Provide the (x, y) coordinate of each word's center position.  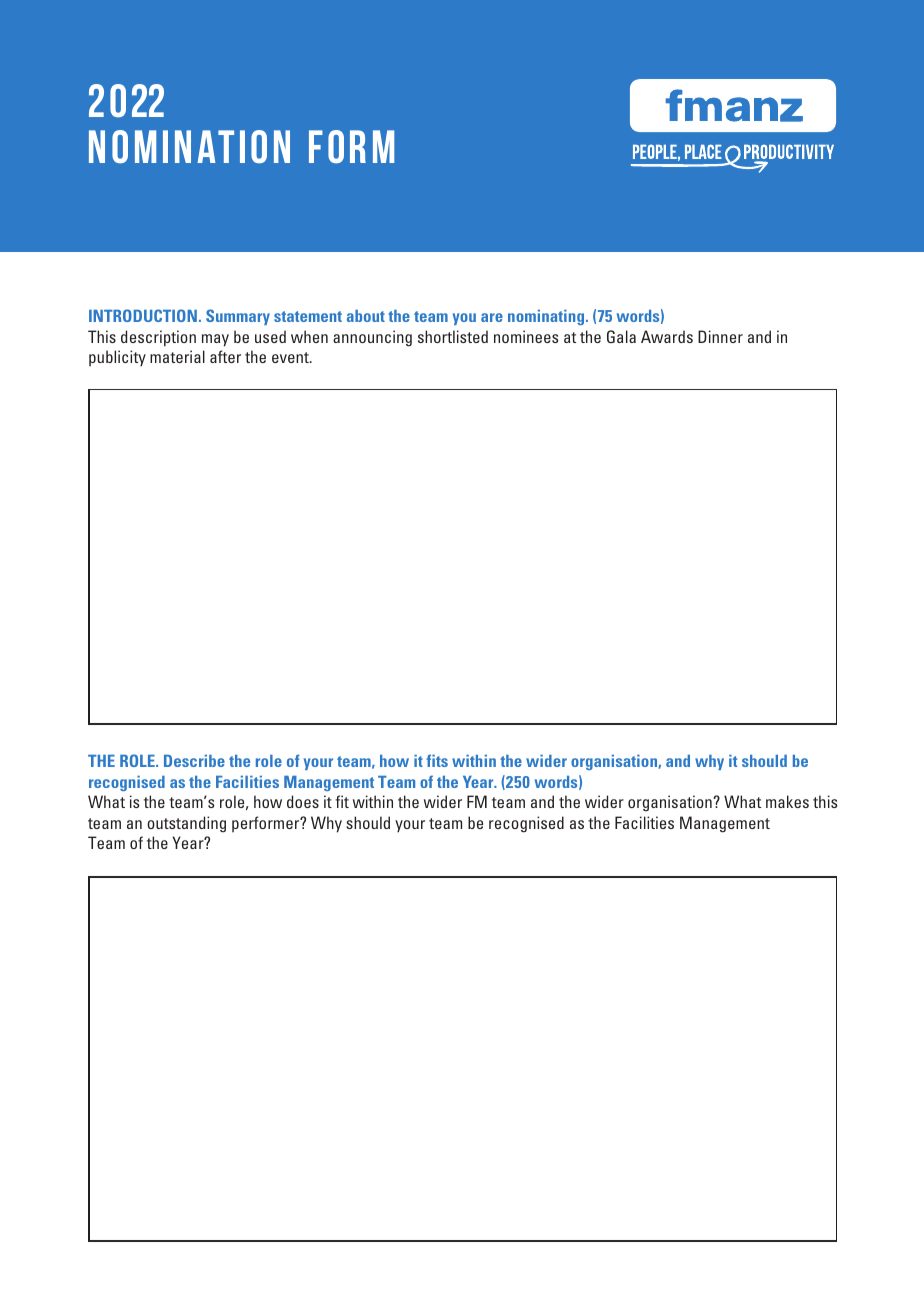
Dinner (720, 336)
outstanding (186, 824)
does (303, 801)
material (177, 356)
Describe (194, 761)
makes (787, 801)
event (291, 357)
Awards (667, 336)
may (215, 340)
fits (437, 760)
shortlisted (453, 336)
